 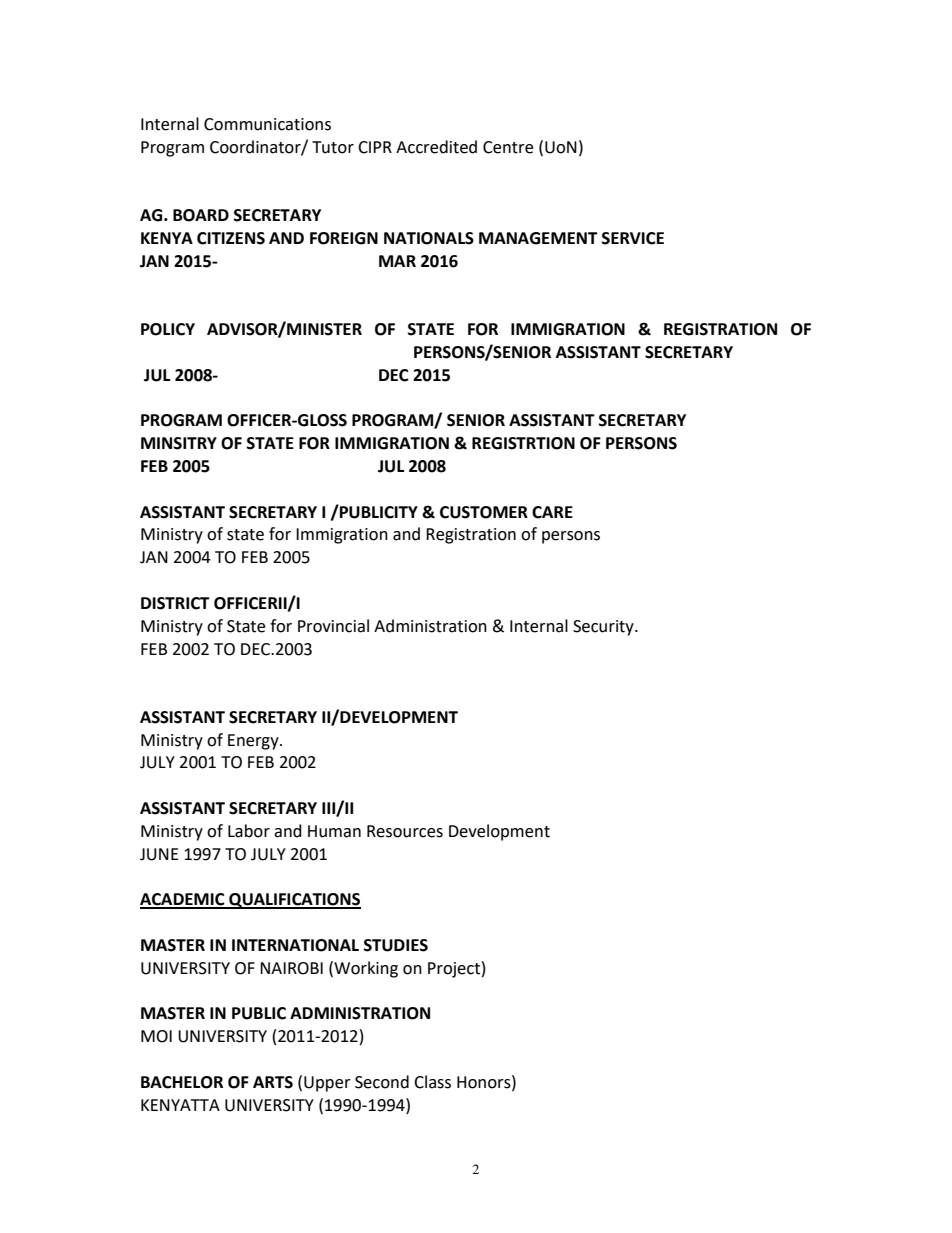 I want to click on BACHELOR, so click(x=182, y=1082).
